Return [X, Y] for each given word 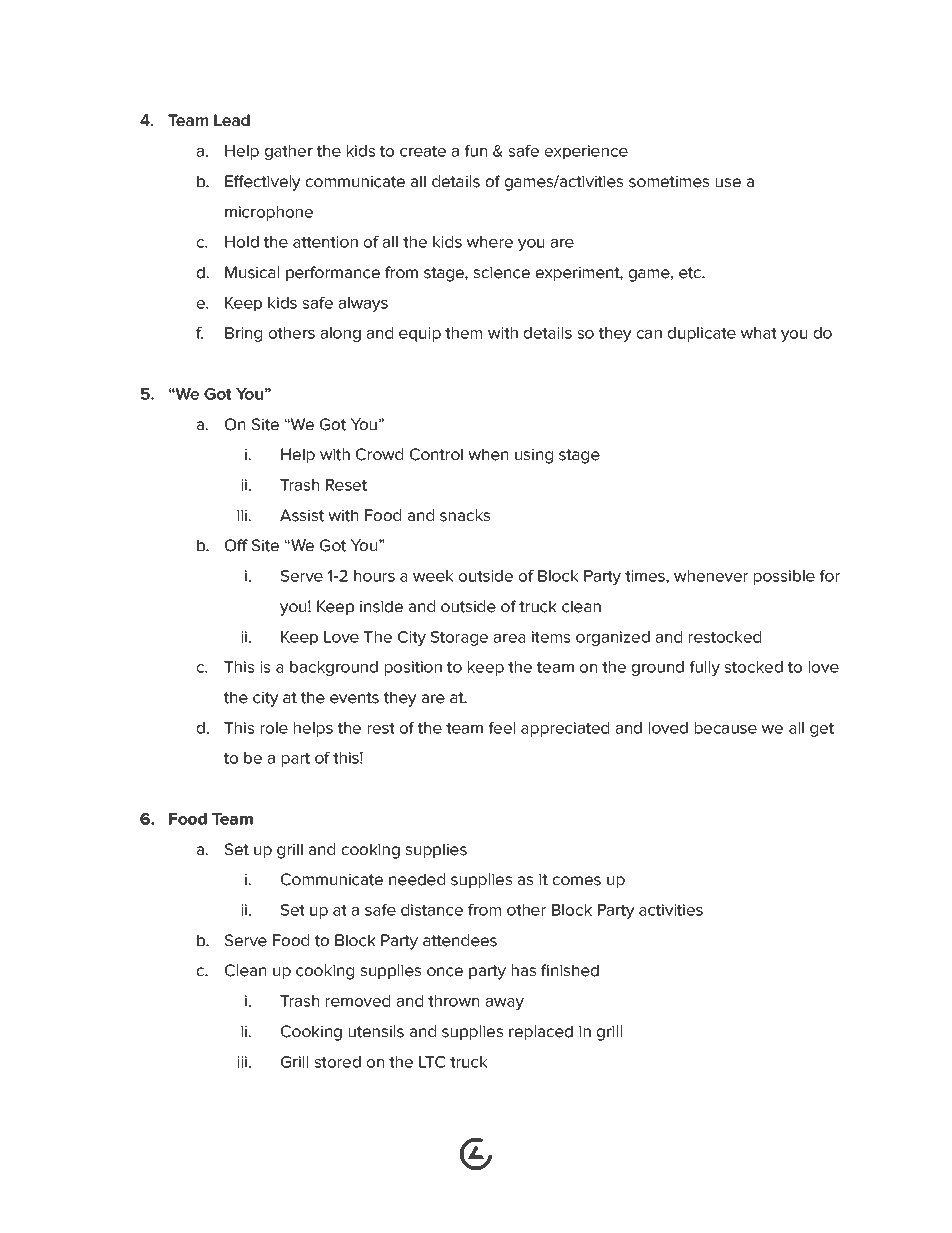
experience [586, 152]
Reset [346, 485]
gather [289, 152]
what [758, 333]
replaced [541, 1032]
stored [338, 1062]
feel [502, 728]
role [274, 728]
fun [476, 151]
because [726, 728]
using [534, 456]
